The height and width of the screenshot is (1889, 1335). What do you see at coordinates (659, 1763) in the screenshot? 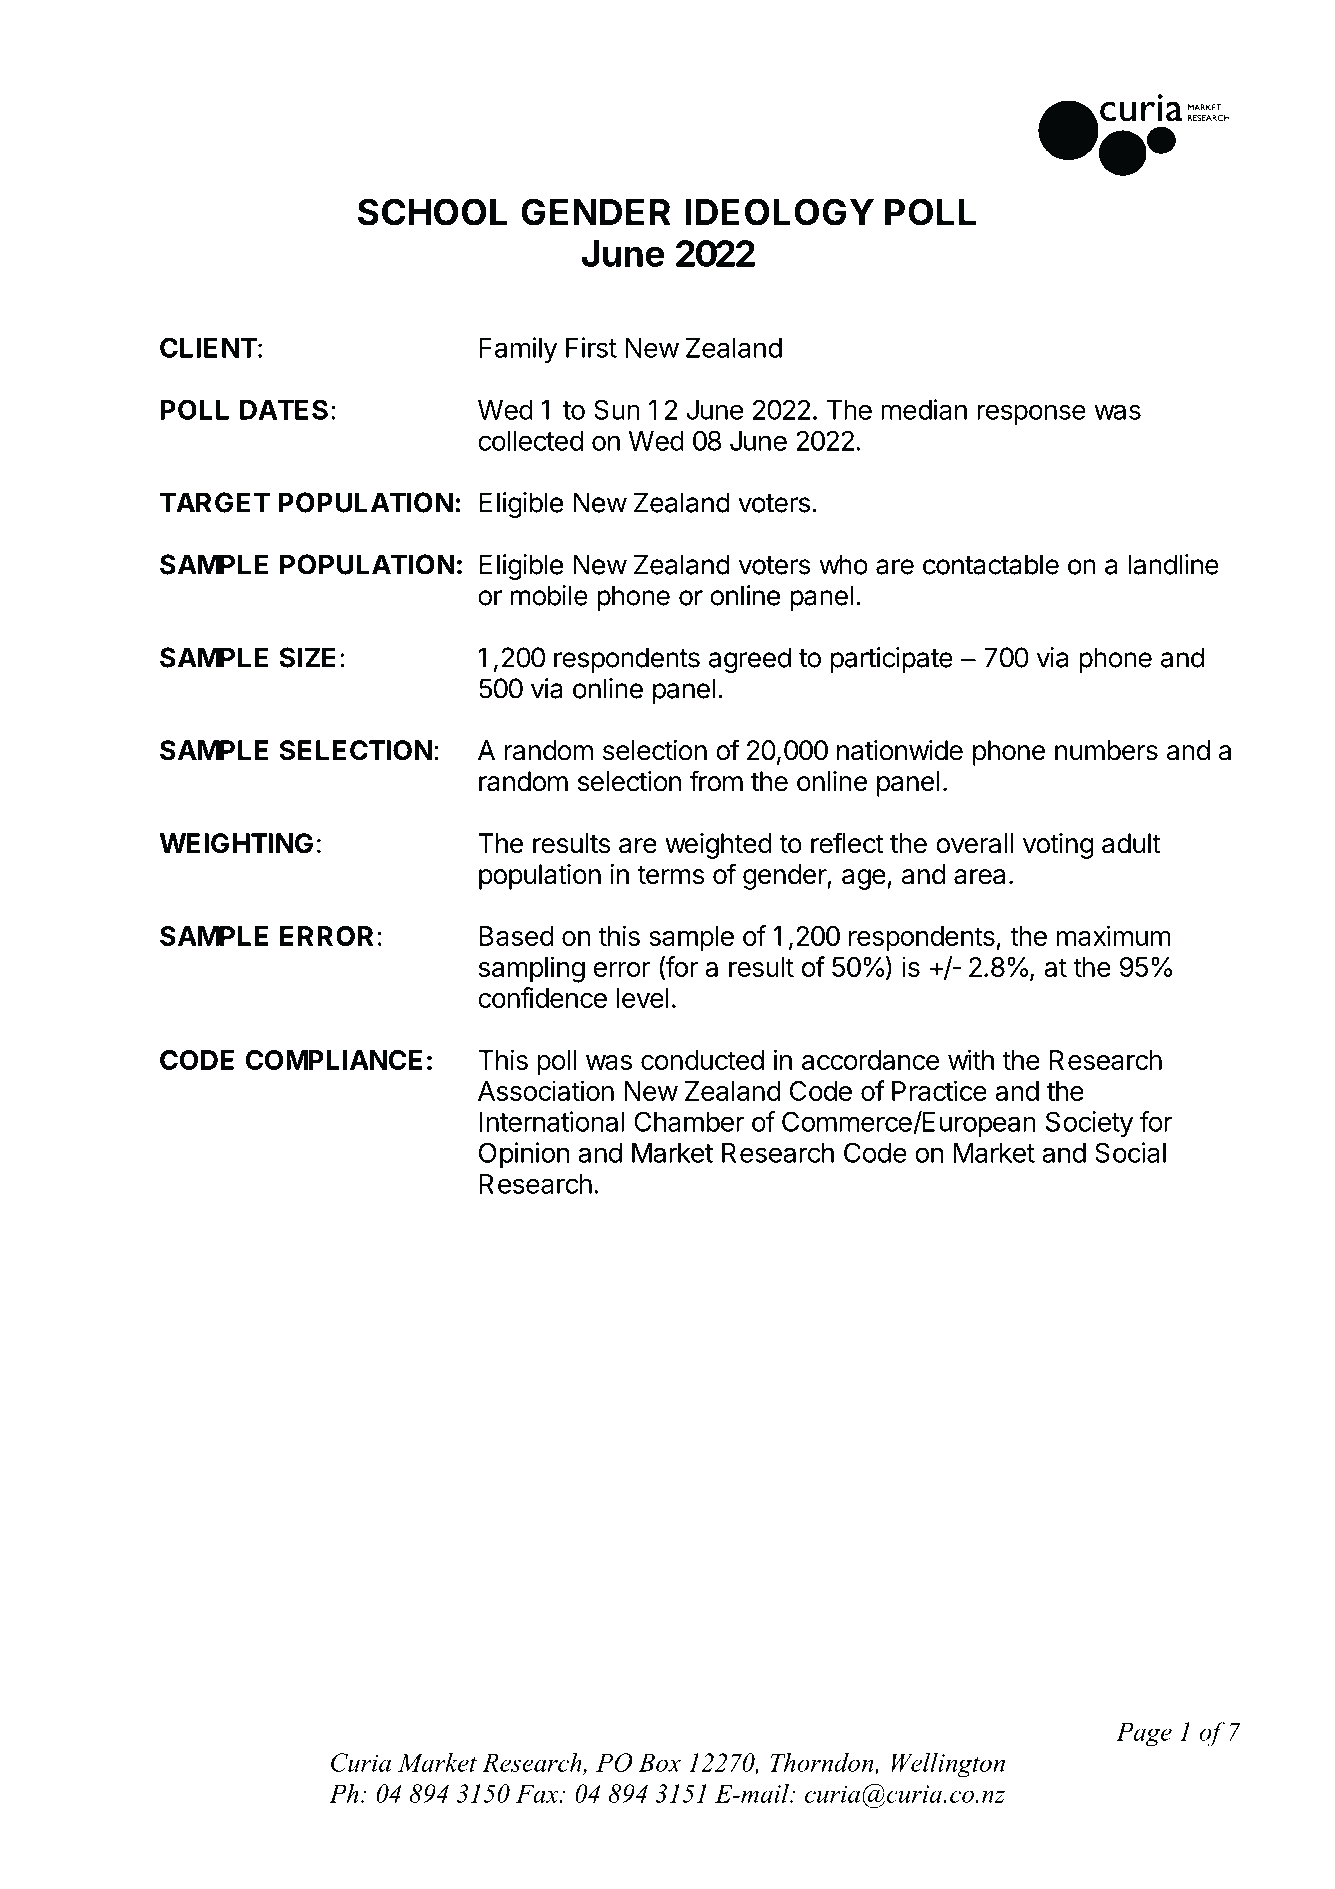
I see `Box` at bounding box center [659, 1763].
